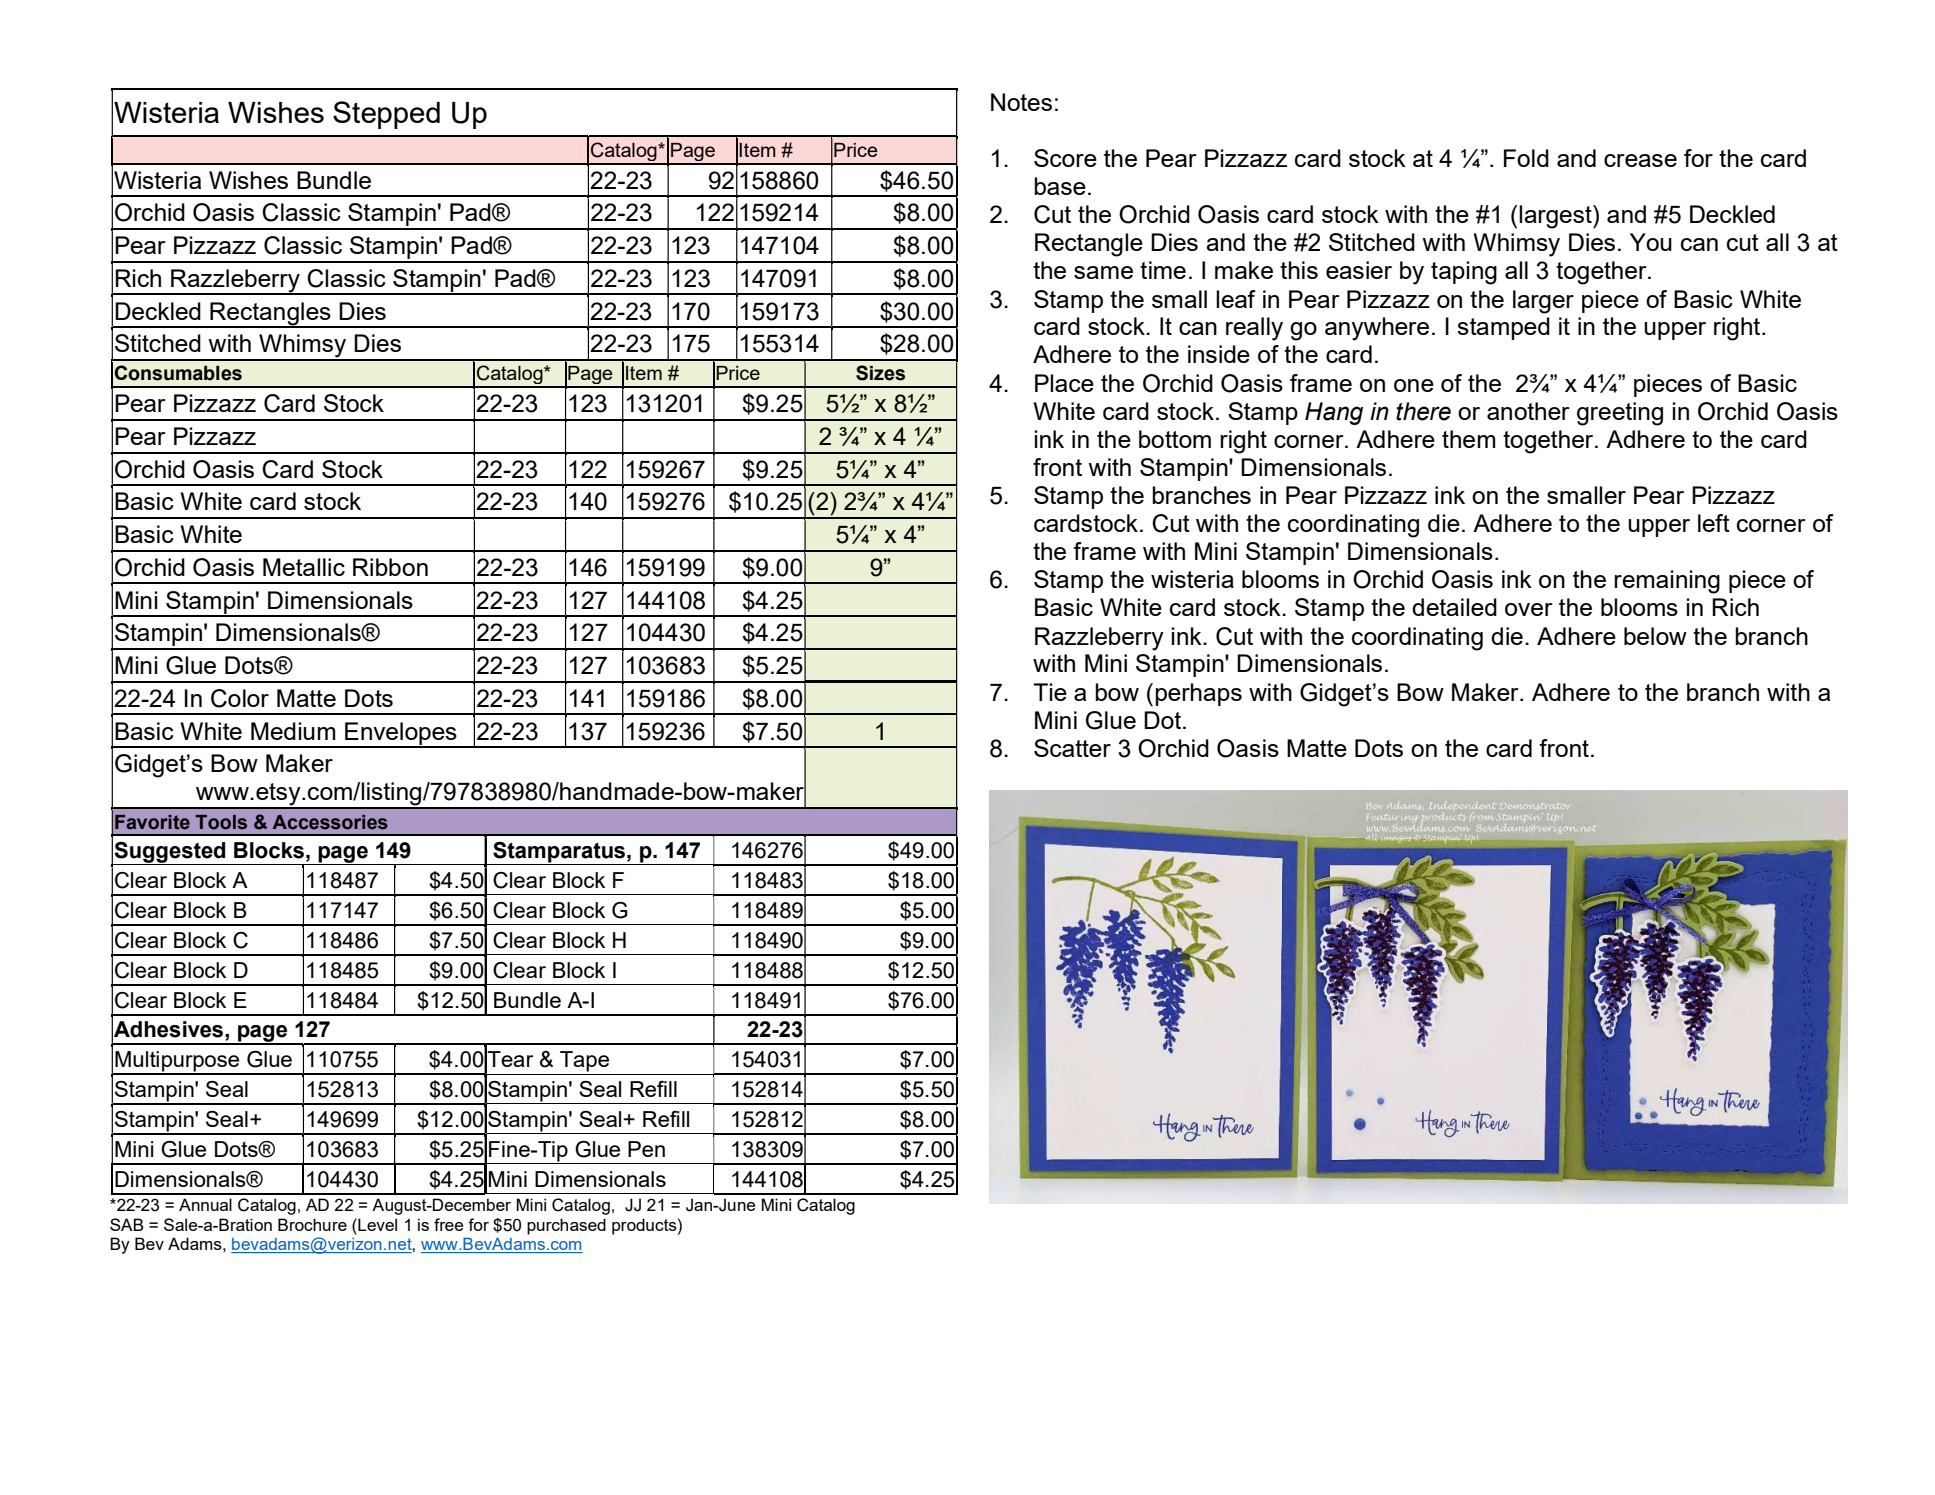  What do you see at coordinates (304, 567) in the image?
I see `Metallic` at bounding box center [304, 567].
